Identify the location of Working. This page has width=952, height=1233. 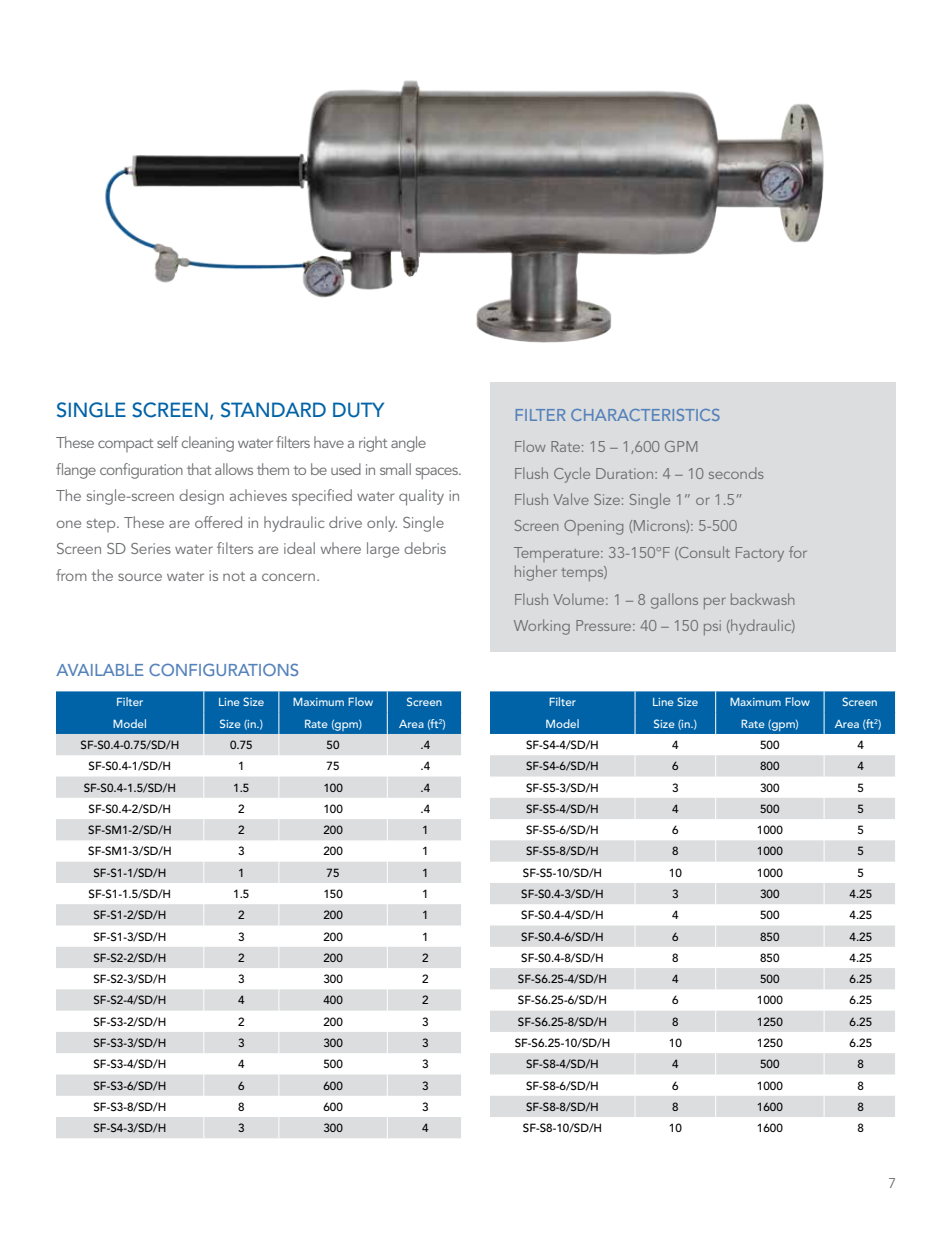
(542, 627).
